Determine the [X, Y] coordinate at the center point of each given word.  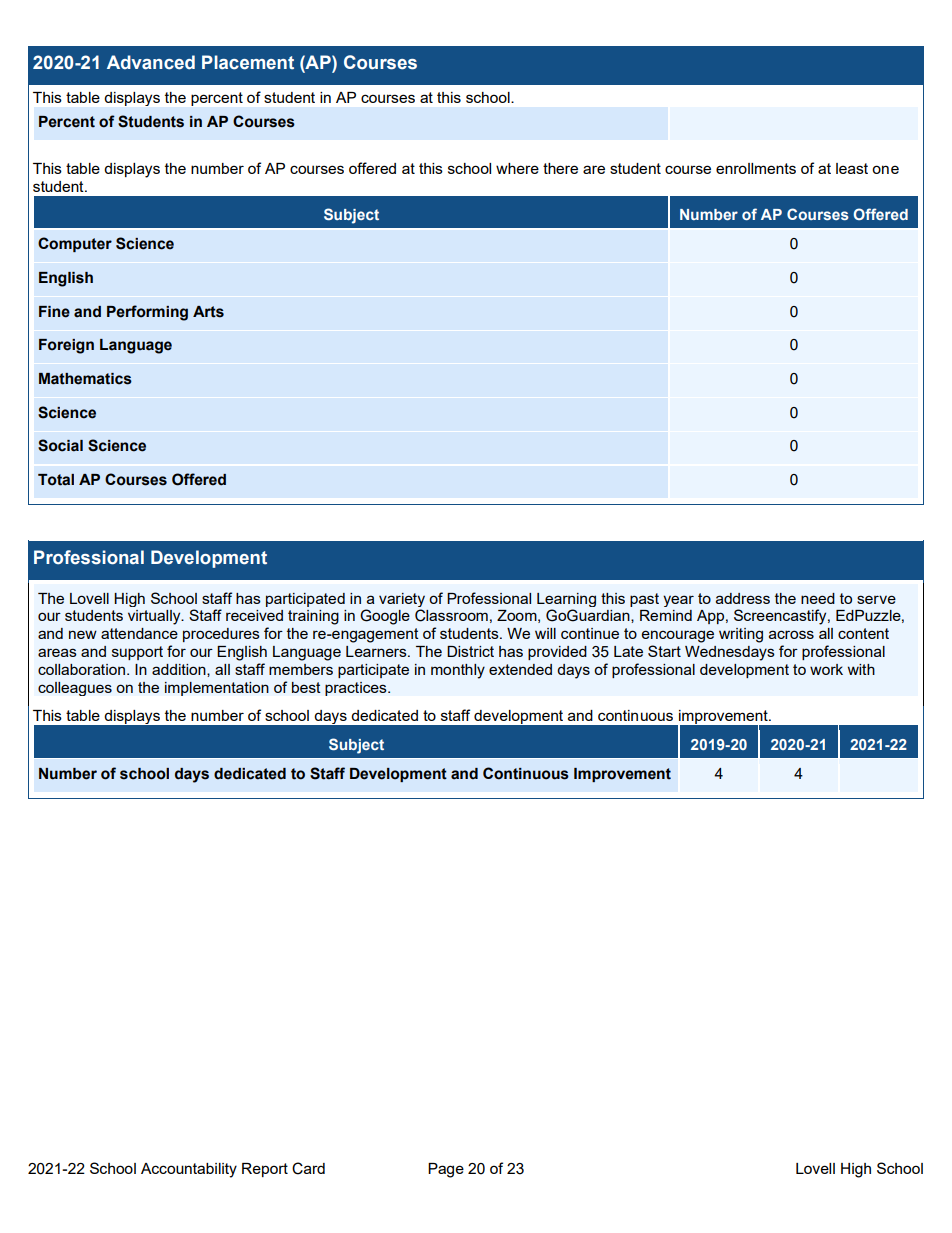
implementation [217, 689]
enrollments [756, 168]
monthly [458, 671]
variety [402, 600]
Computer [75, 244]
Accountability [189, 1170]
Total [56, 480]
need [818, 598]
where [517, 168]
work [826, 669]
